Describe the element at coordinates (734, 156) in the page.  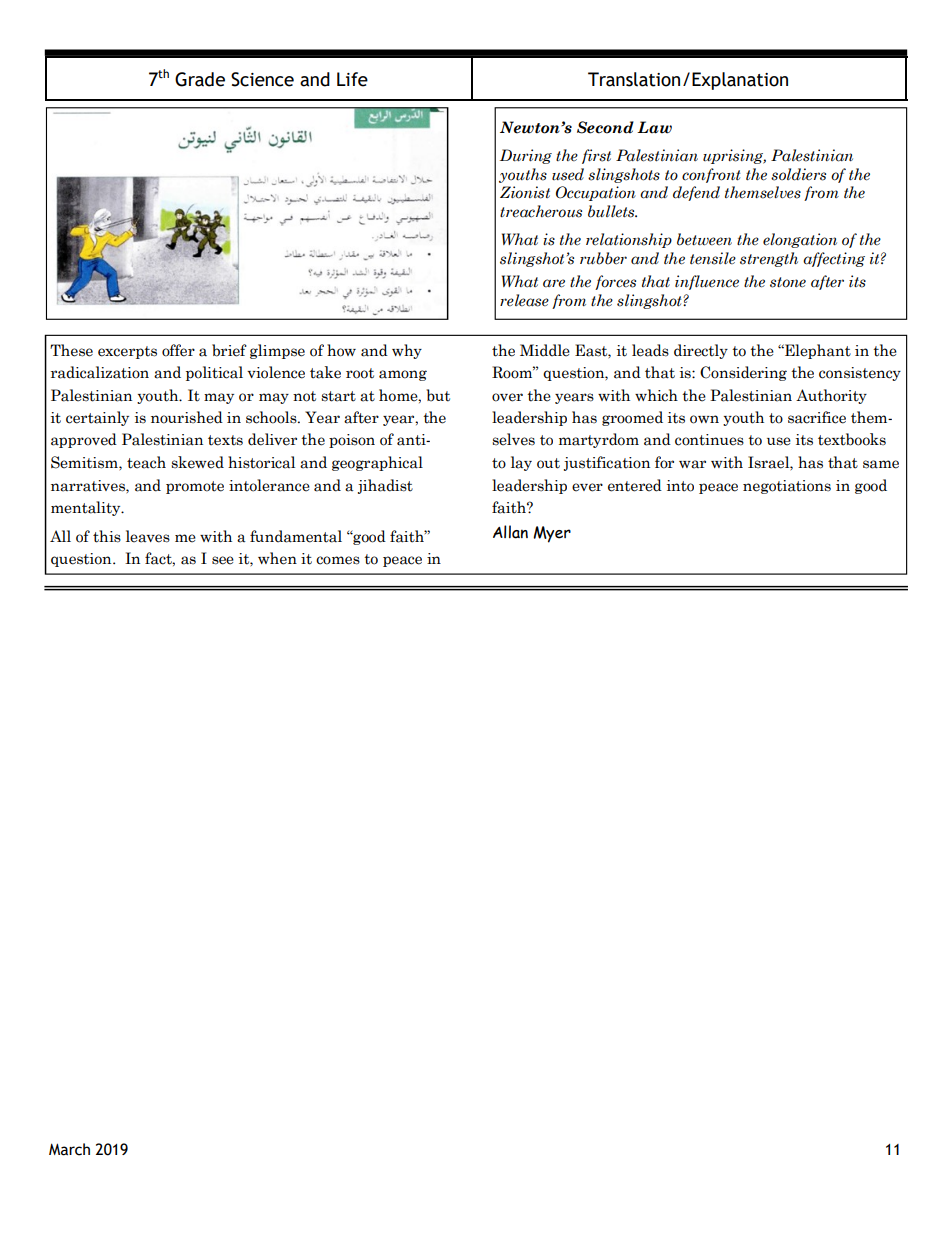
I see `uprising` at that location.
